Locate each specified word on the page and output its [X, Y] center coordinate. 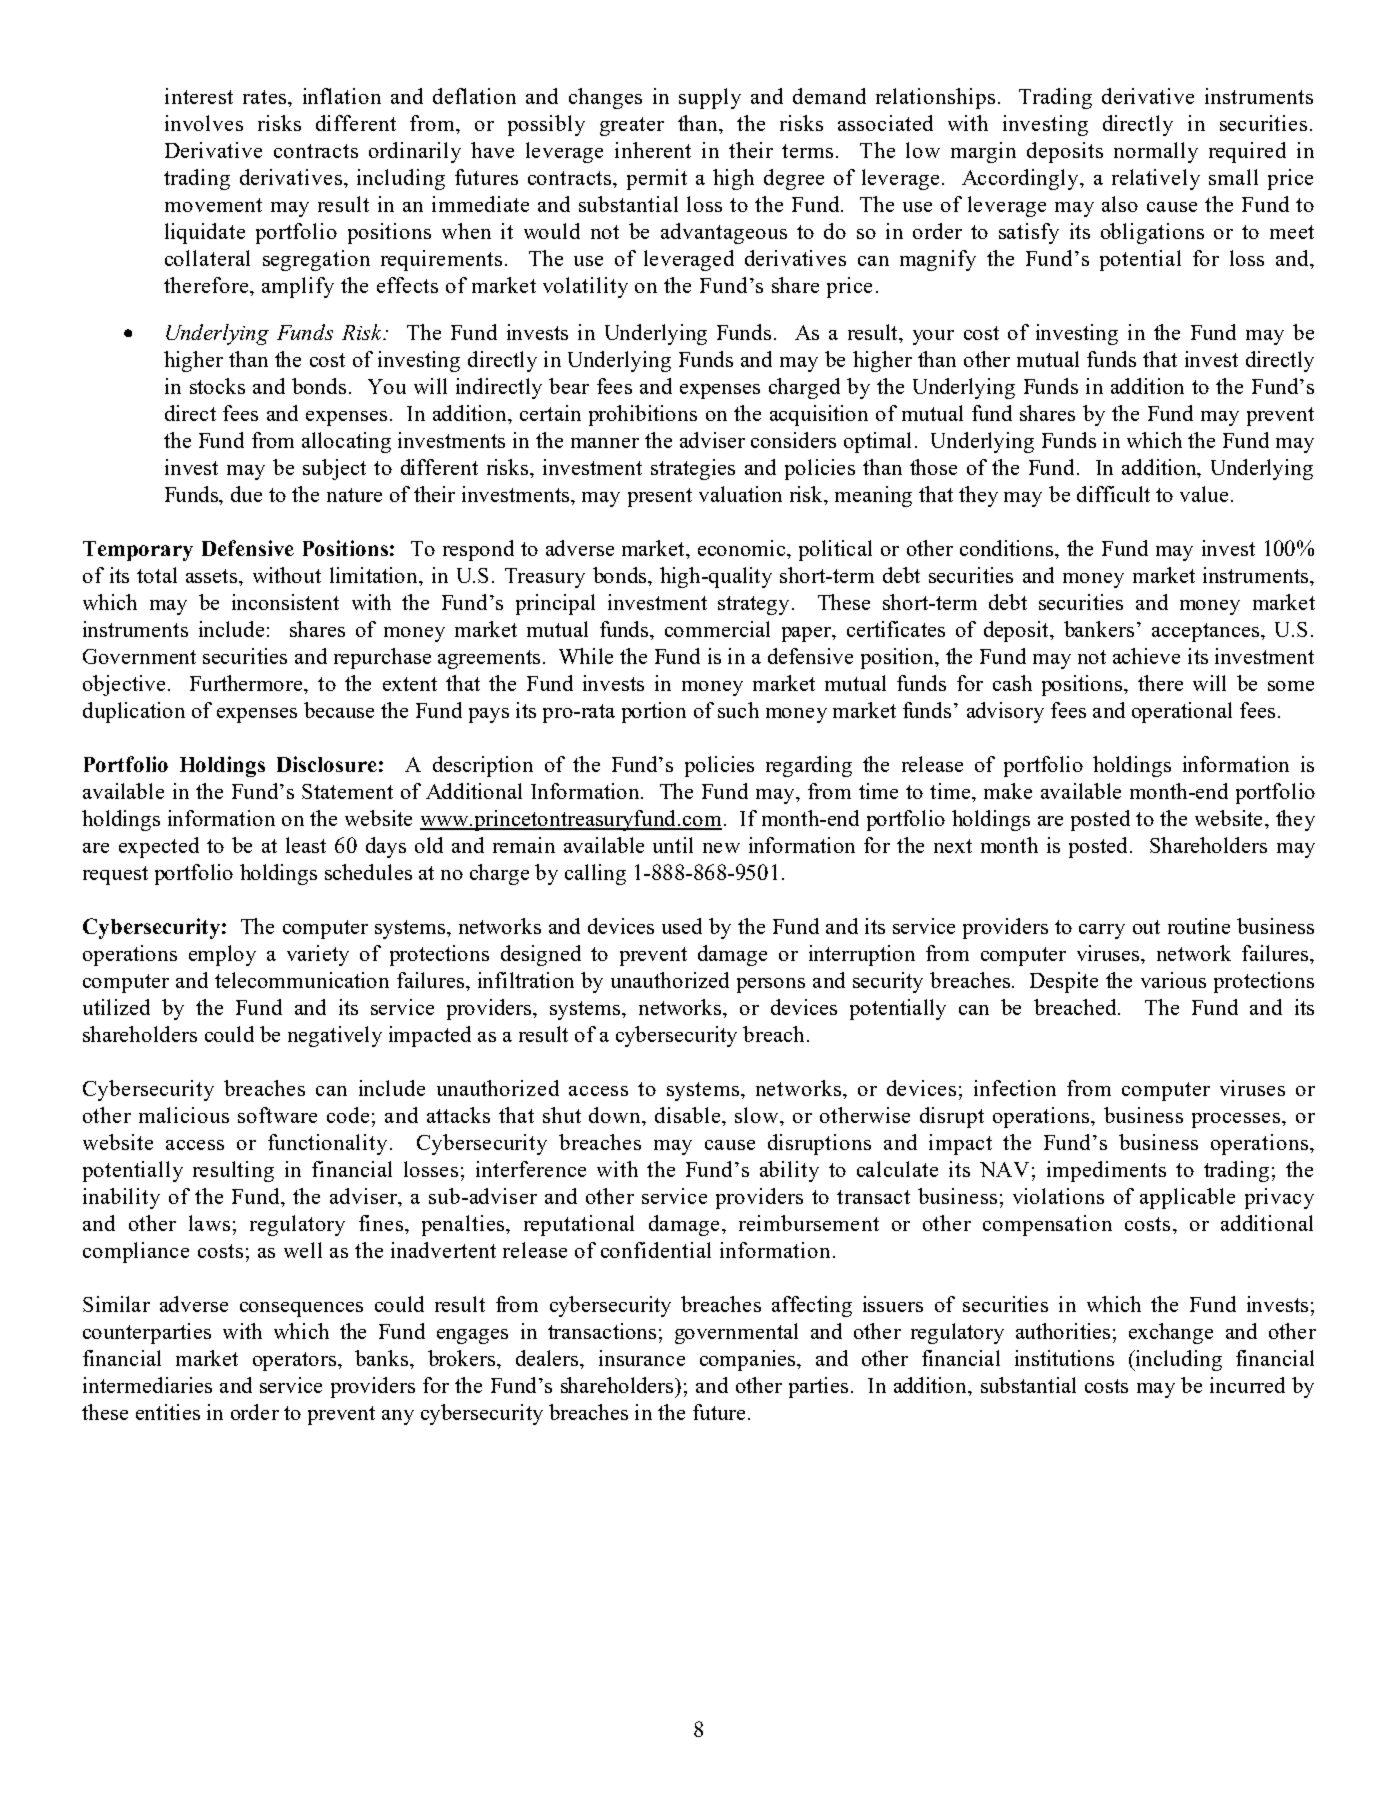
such [738, 710]
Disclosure [327, 764]
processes [1237, 1120]
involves [204, 123]
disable [689, 1115]
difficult [1113, 494]
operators [294, 1361]
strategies [693, 469]
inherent [653, 150]
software [277, 1115]
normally [1156, 152]
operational [1182, 712]
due [246, 494]
